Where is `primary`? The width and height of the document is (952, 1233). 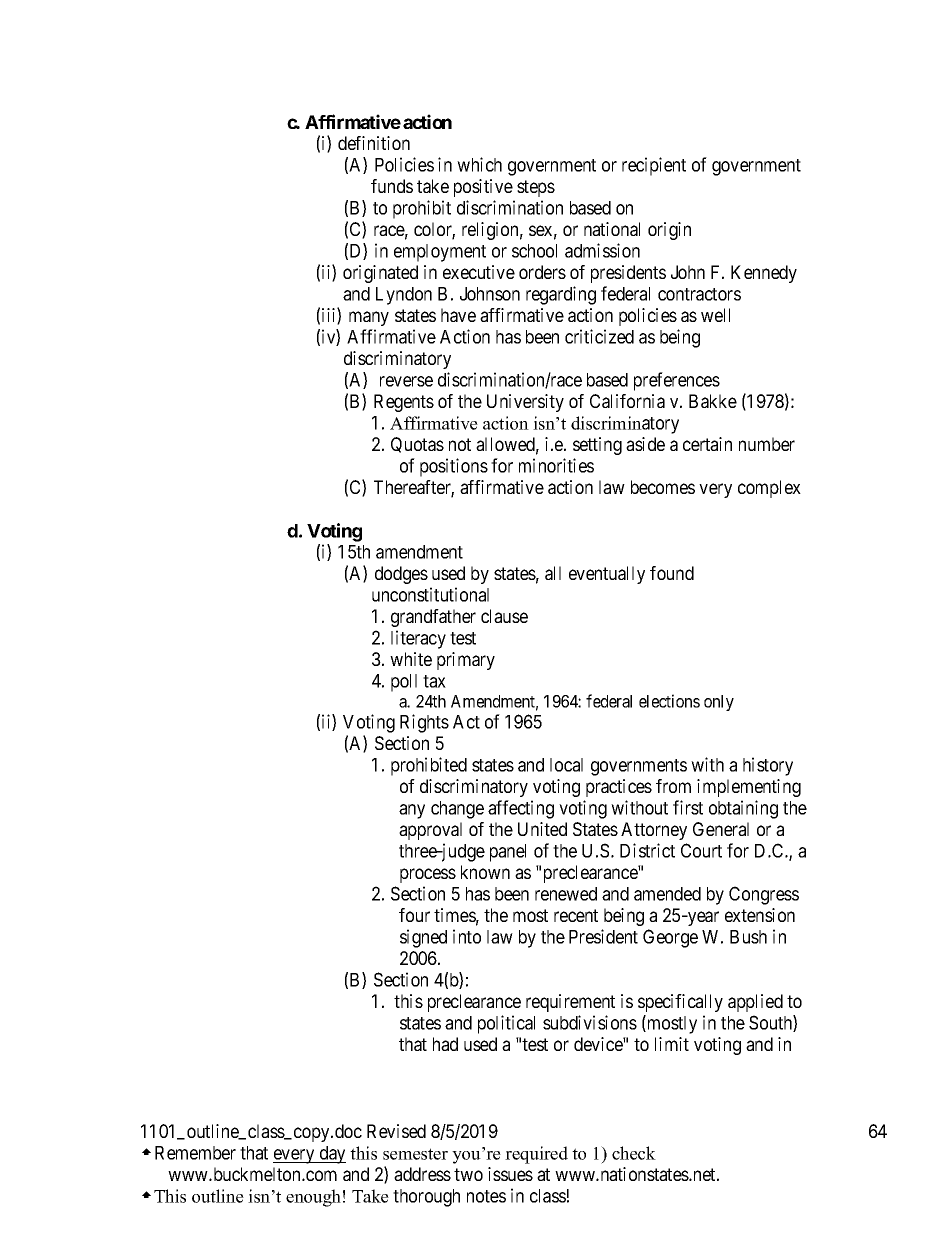
primary is located at coordinates (466, 661).
